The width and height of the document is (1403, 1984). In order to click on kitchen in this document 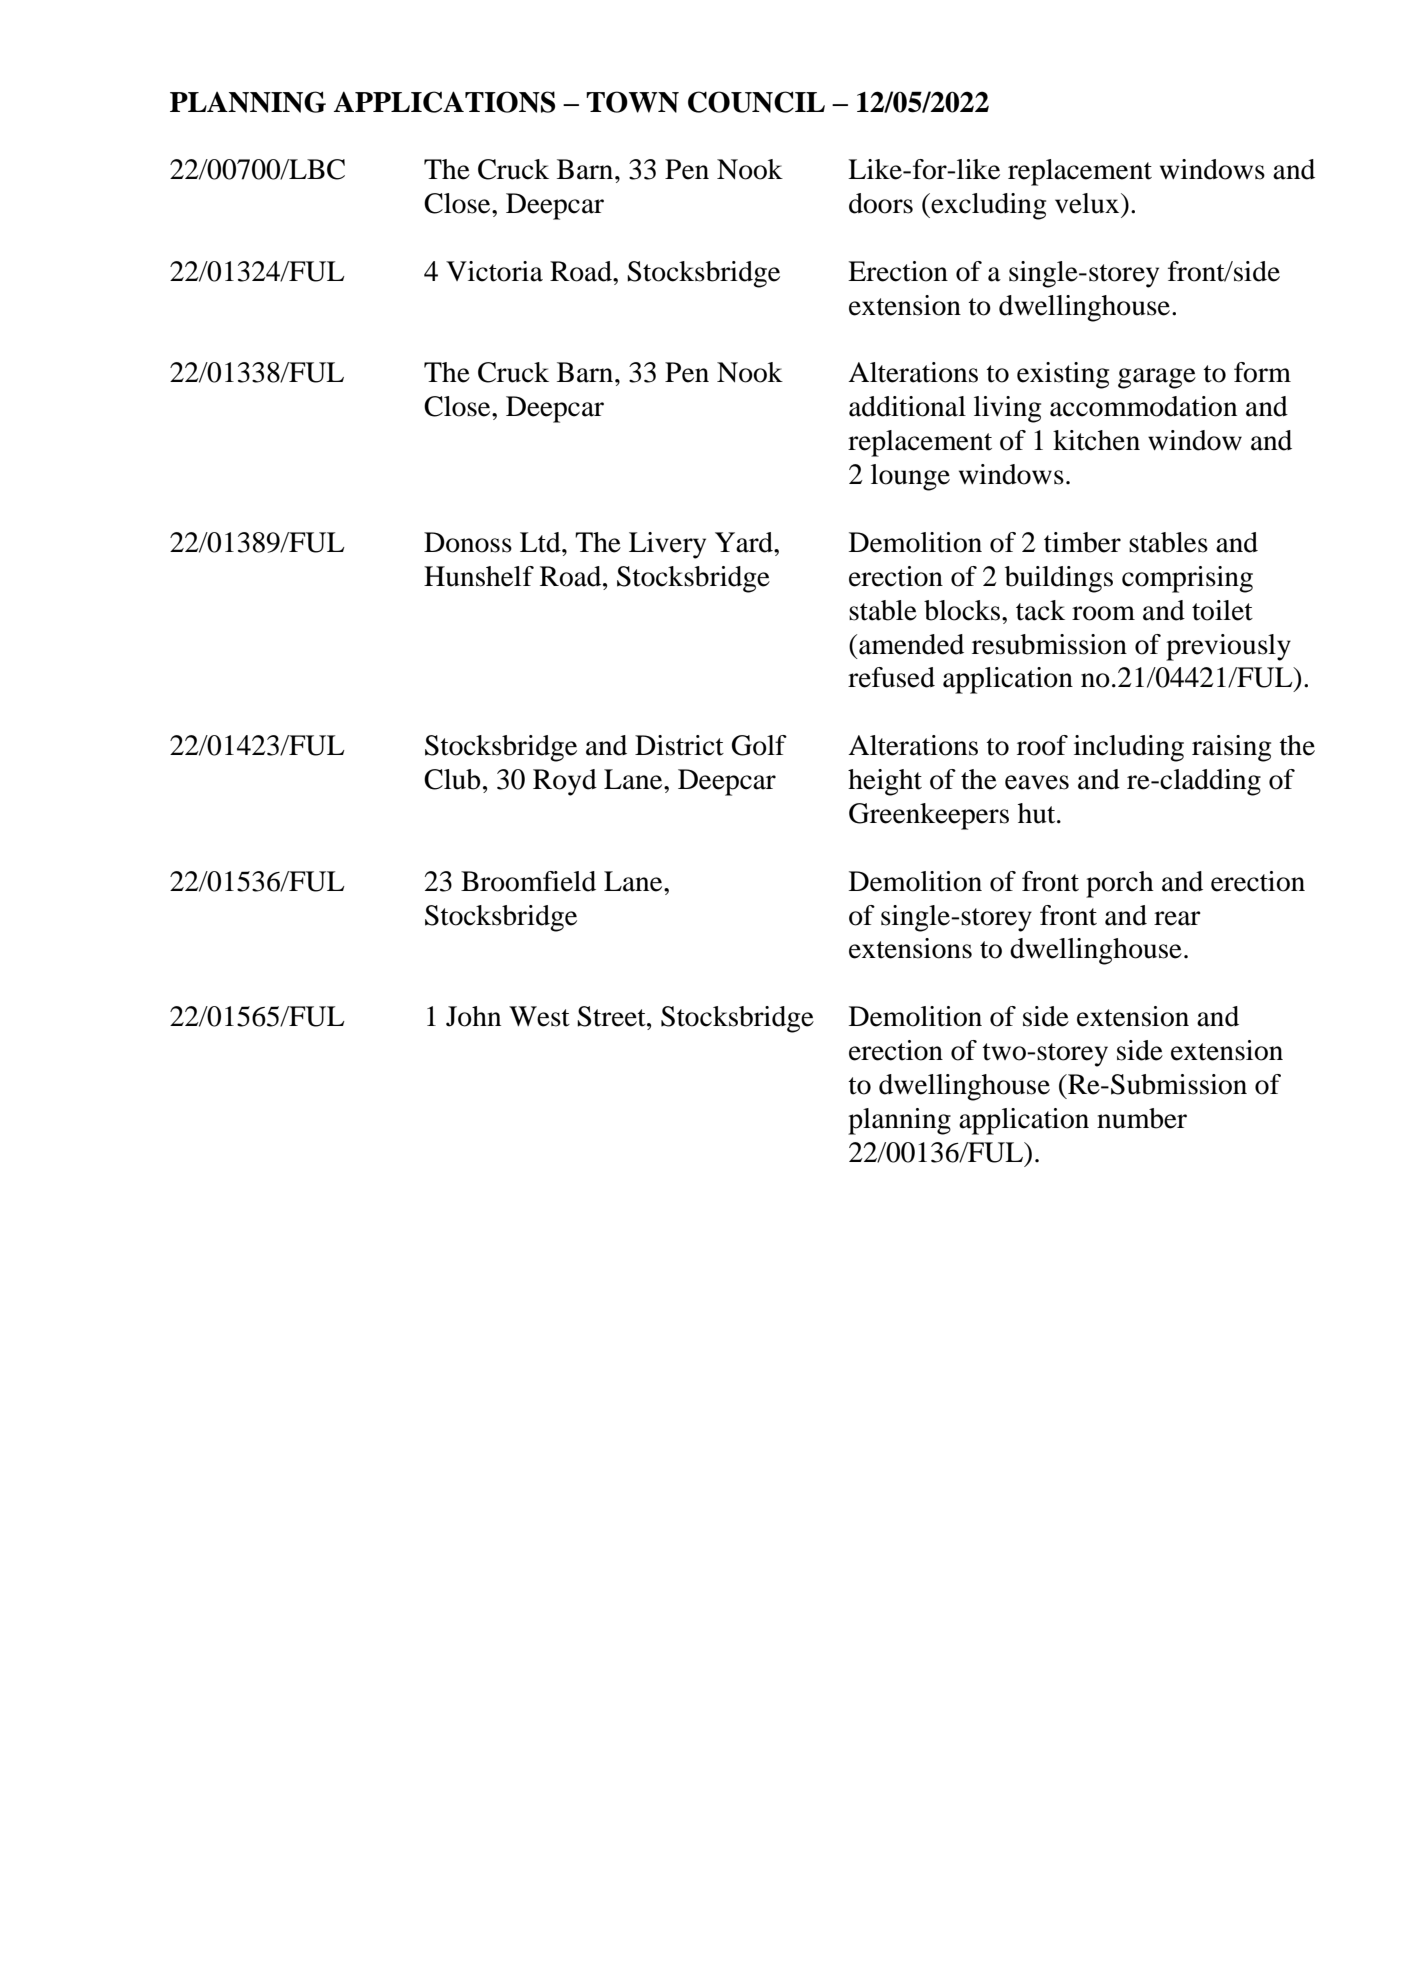, I will do `click(1096, 440)`.
